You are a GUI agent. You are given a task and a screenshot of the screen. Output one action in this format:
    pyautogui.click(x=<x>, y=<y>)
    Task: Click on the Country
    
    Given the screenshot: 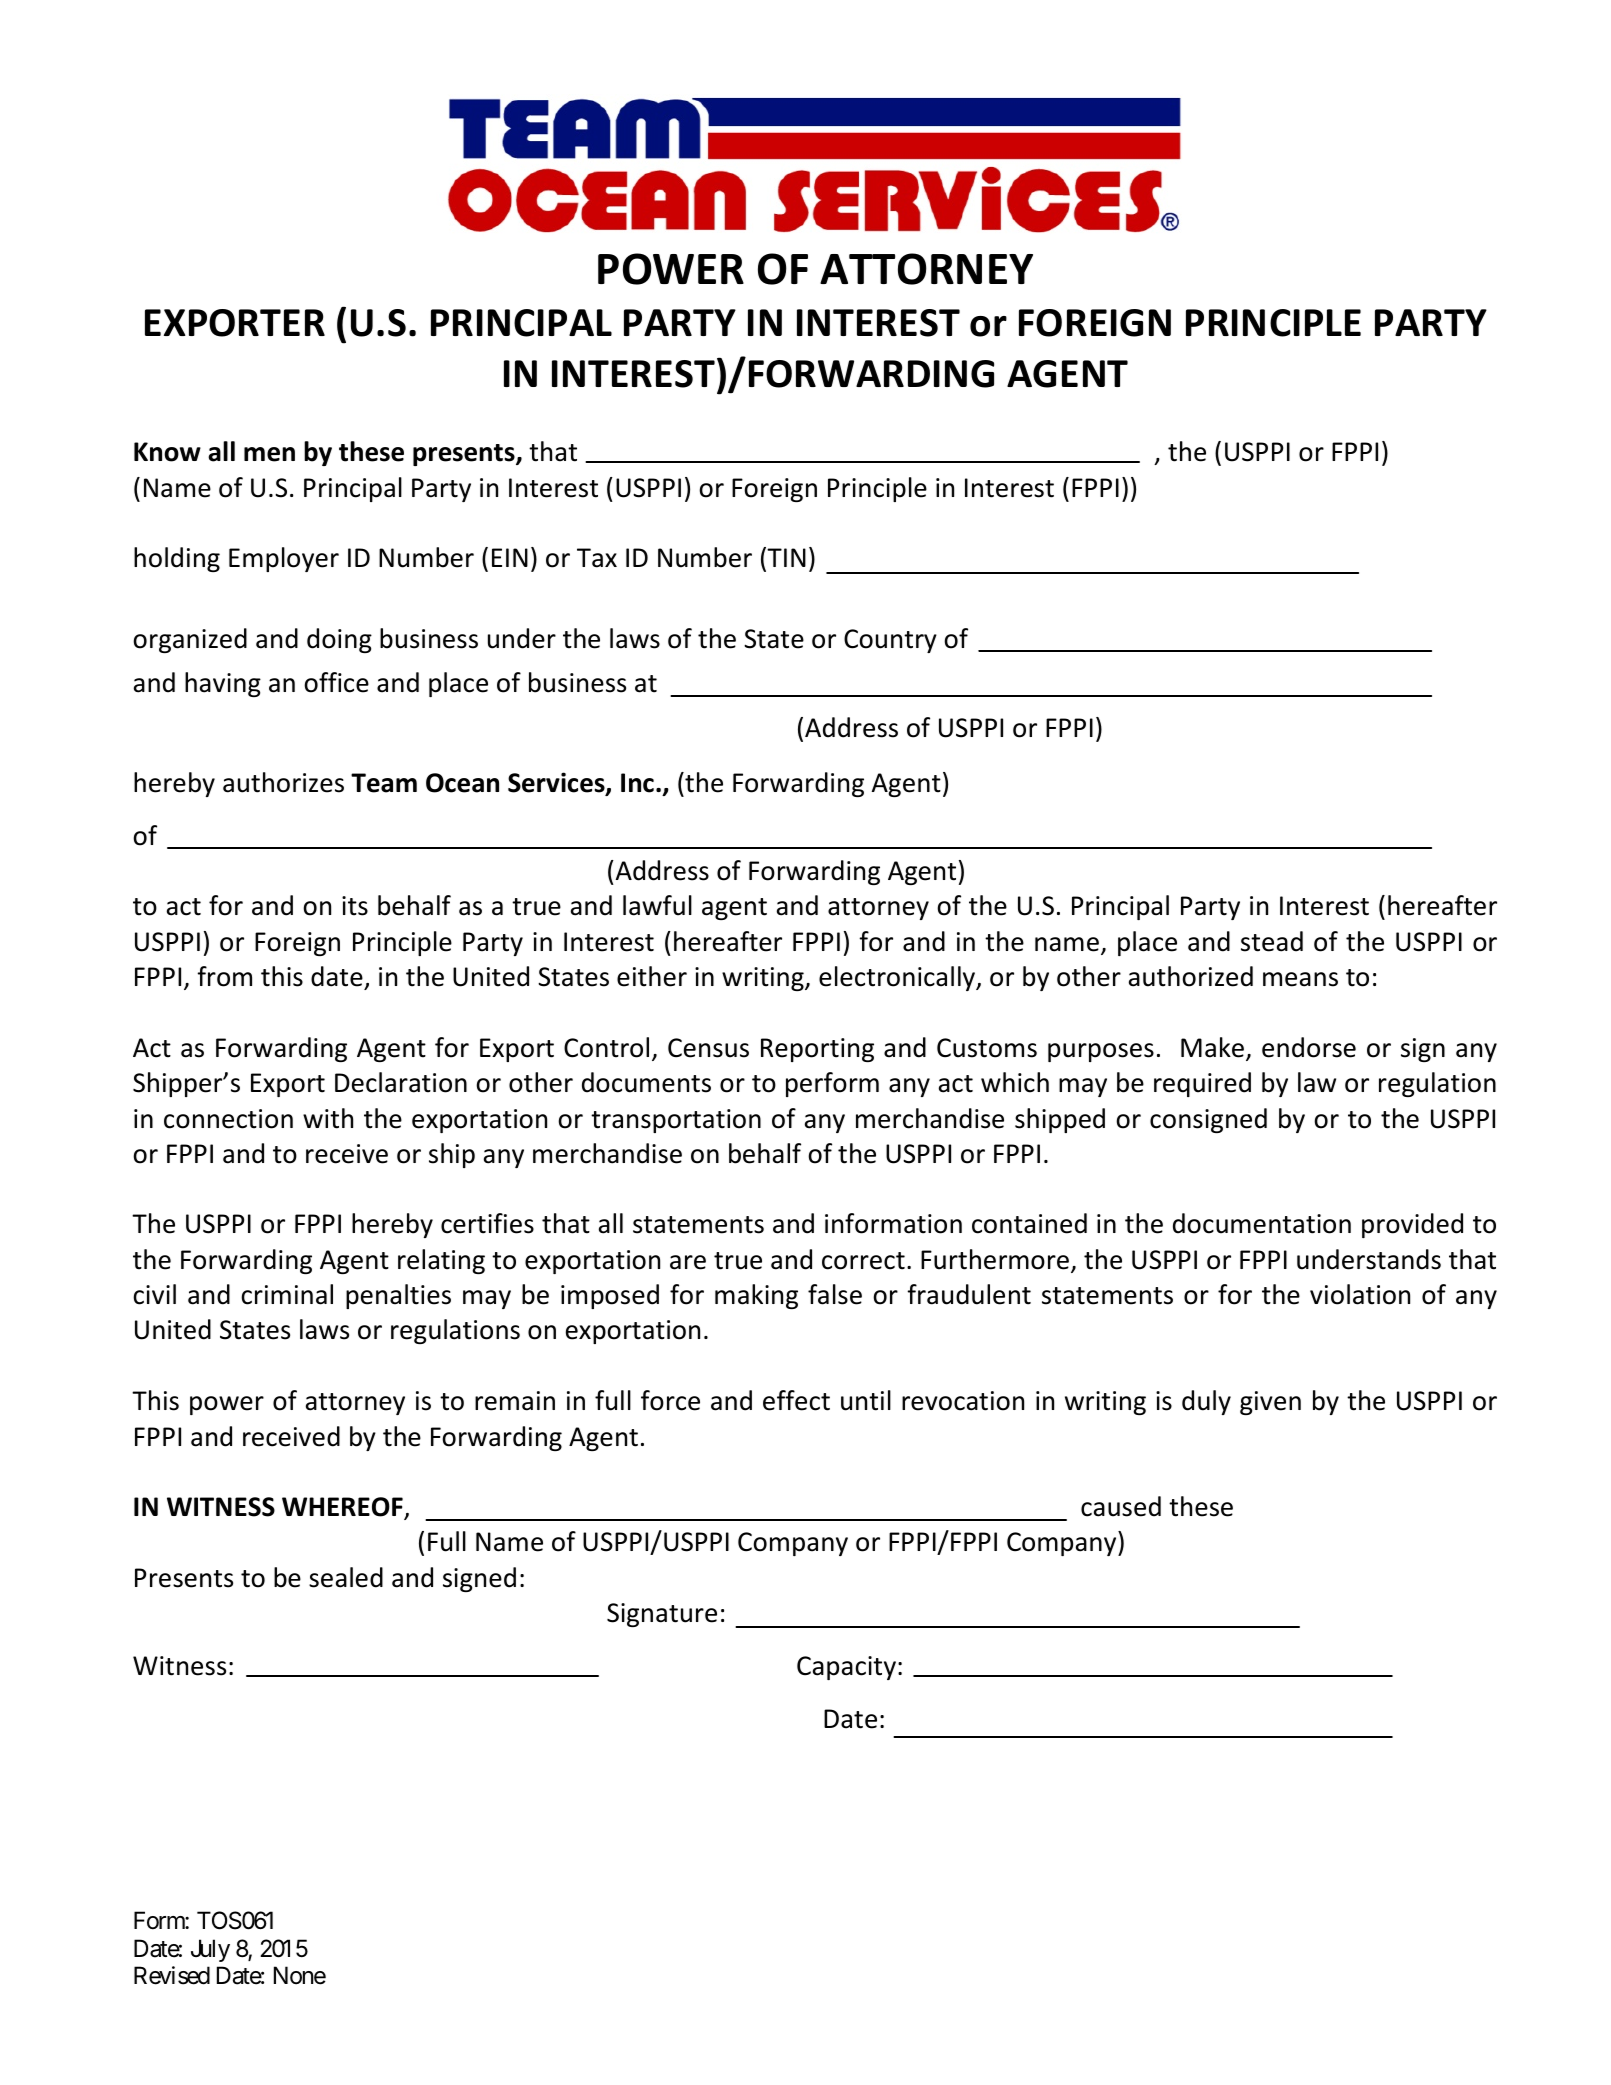 What is the action you would take?
    pyautogui.click(x=890, y=641)
